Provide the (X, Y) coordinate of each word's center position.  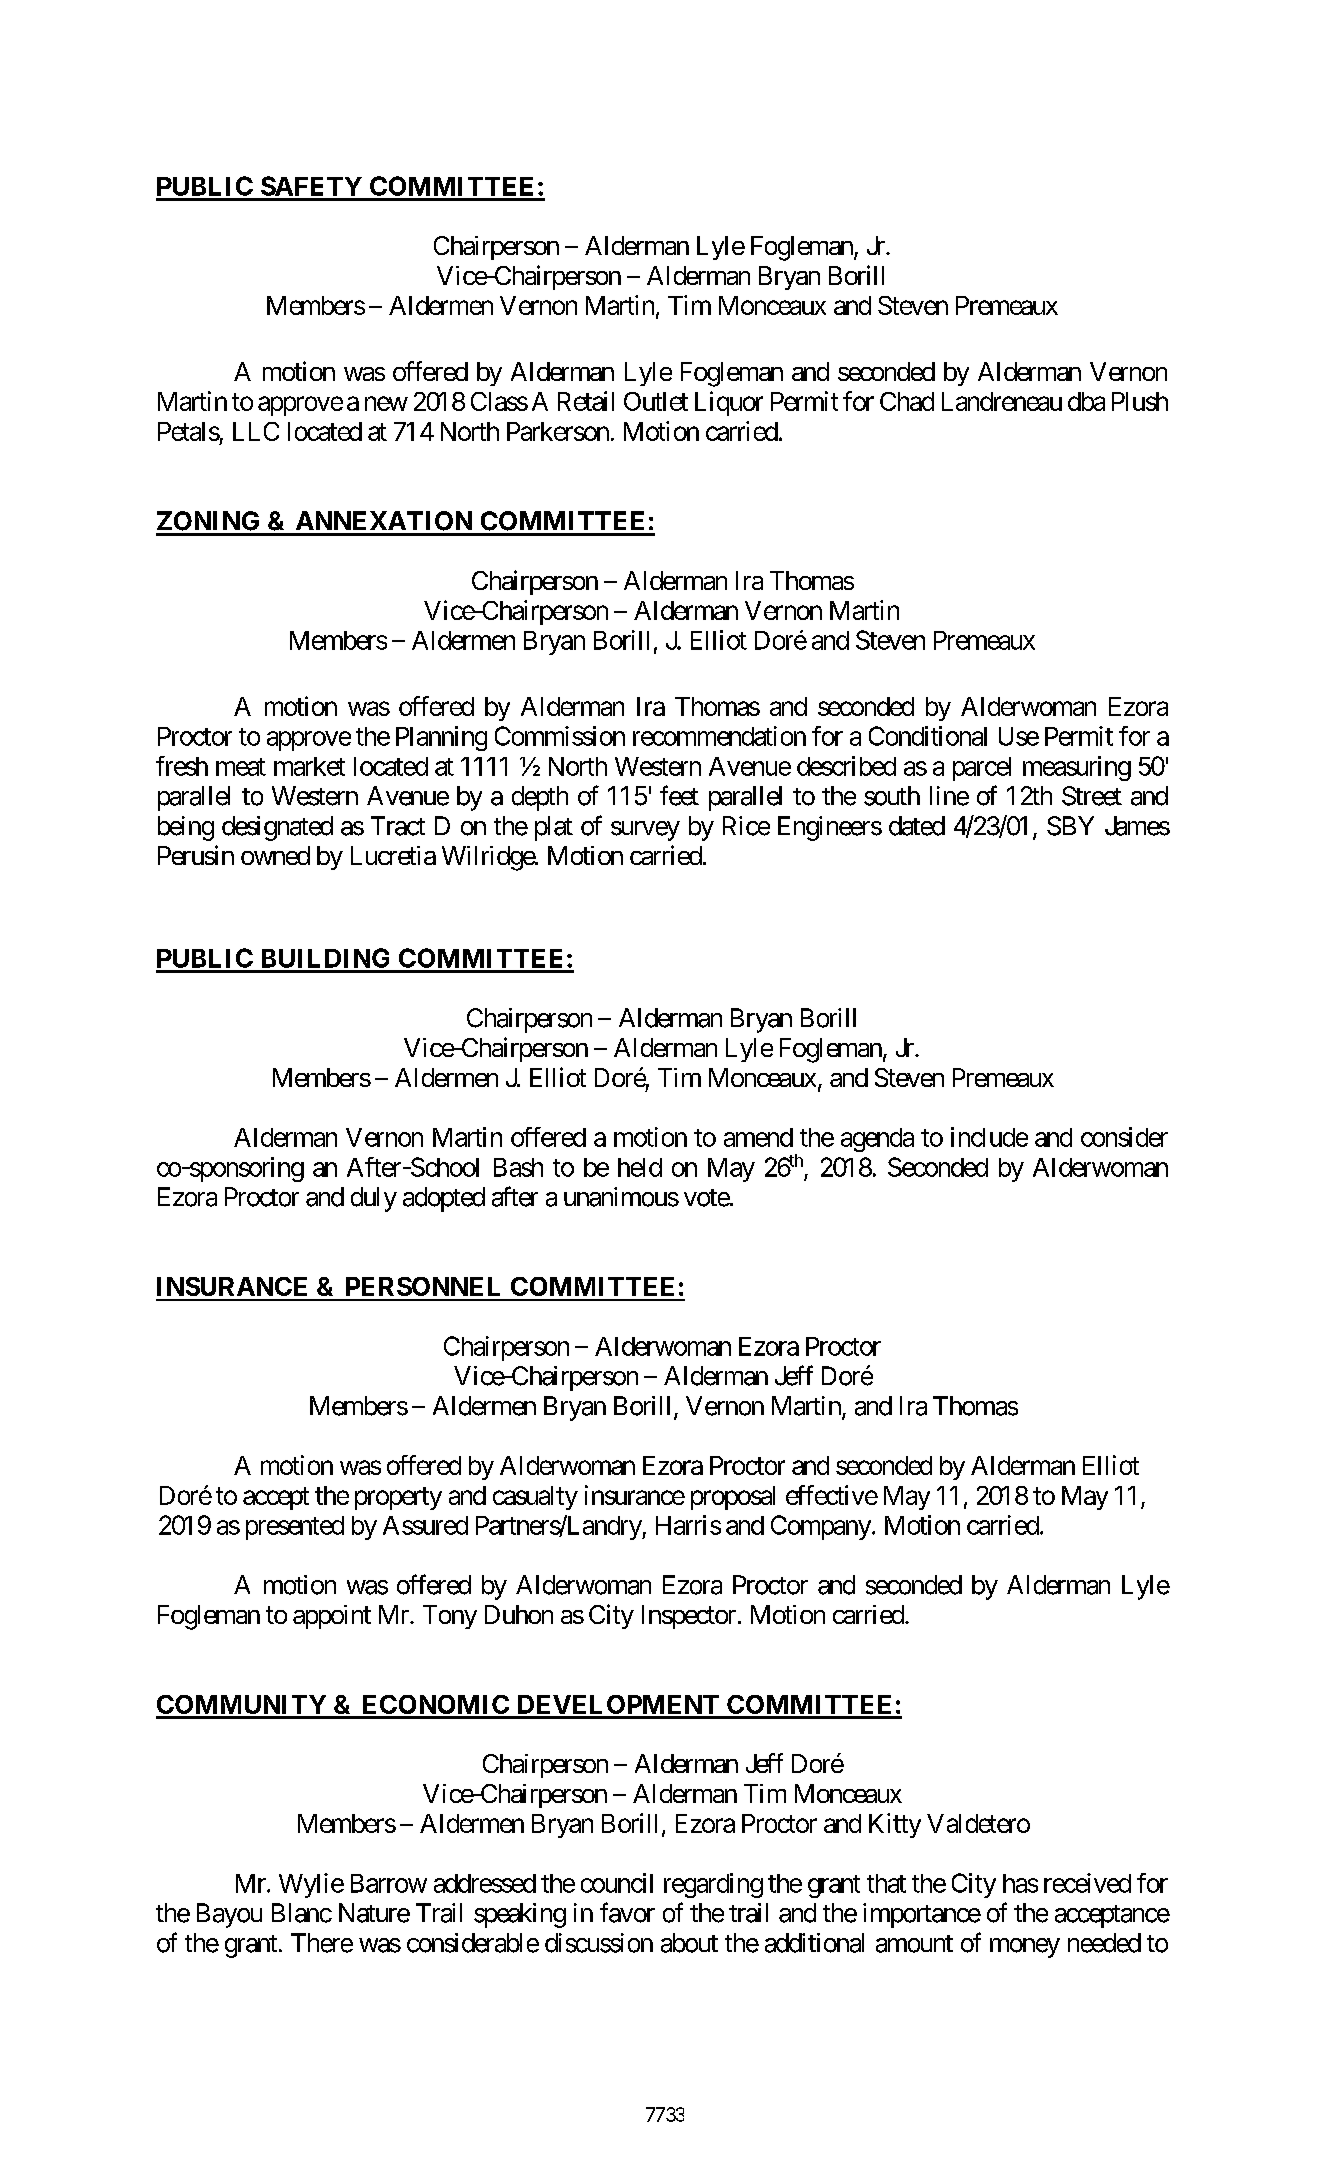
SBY (1070, 826)
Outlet (656, 401)
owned (275, 855)
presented (295, 1528)
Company (821, 1527)
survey (645, 831)
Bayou (229, 1915)
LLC (256, 431)
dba (1086, 401)
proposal (733, 1498)
